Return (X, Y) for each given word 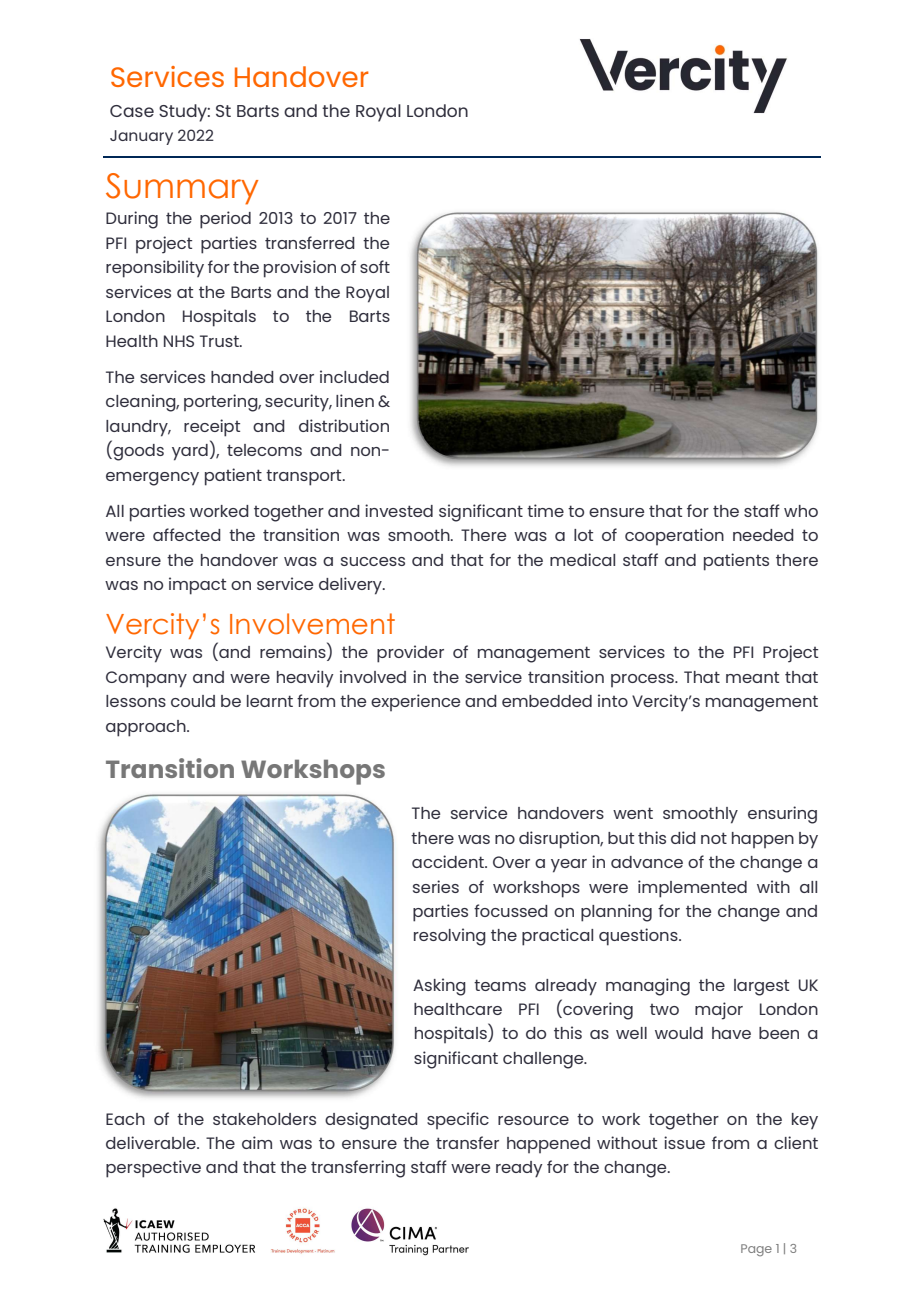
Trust (220, 341)
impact (197, 586)
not (714, 838)
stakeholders (264, 1119)
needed (763, 535)
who (801, 511)
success (373, 561)
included (354, 376)
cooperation (674, 536)
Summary (182, 189)
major (719, 1011)
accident (449, 861)
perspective (153, 1169)
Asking (439, 987)
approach (147, 728)
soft (375, 266)
